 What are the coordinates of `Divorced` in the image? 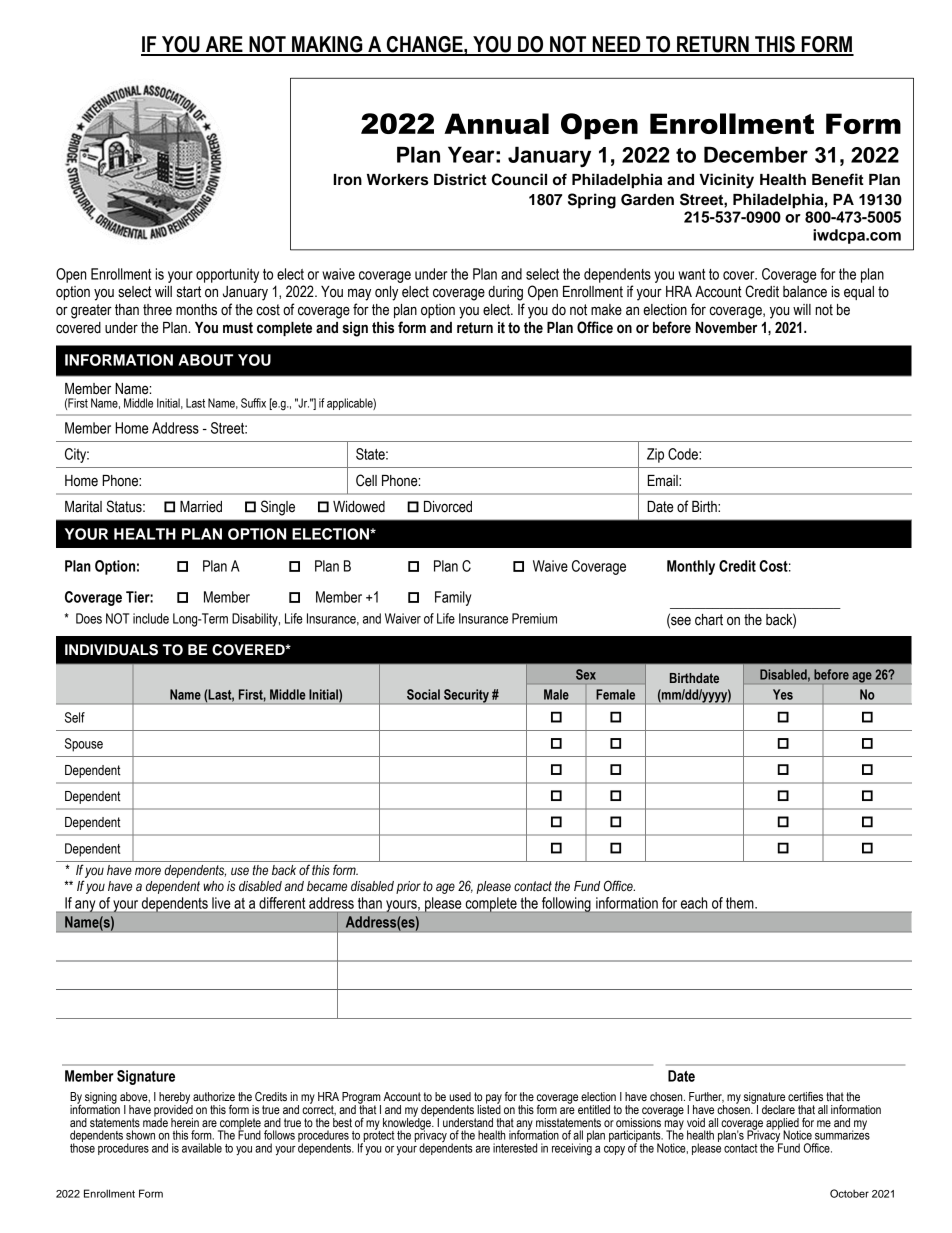 It's located at (448, 507).
